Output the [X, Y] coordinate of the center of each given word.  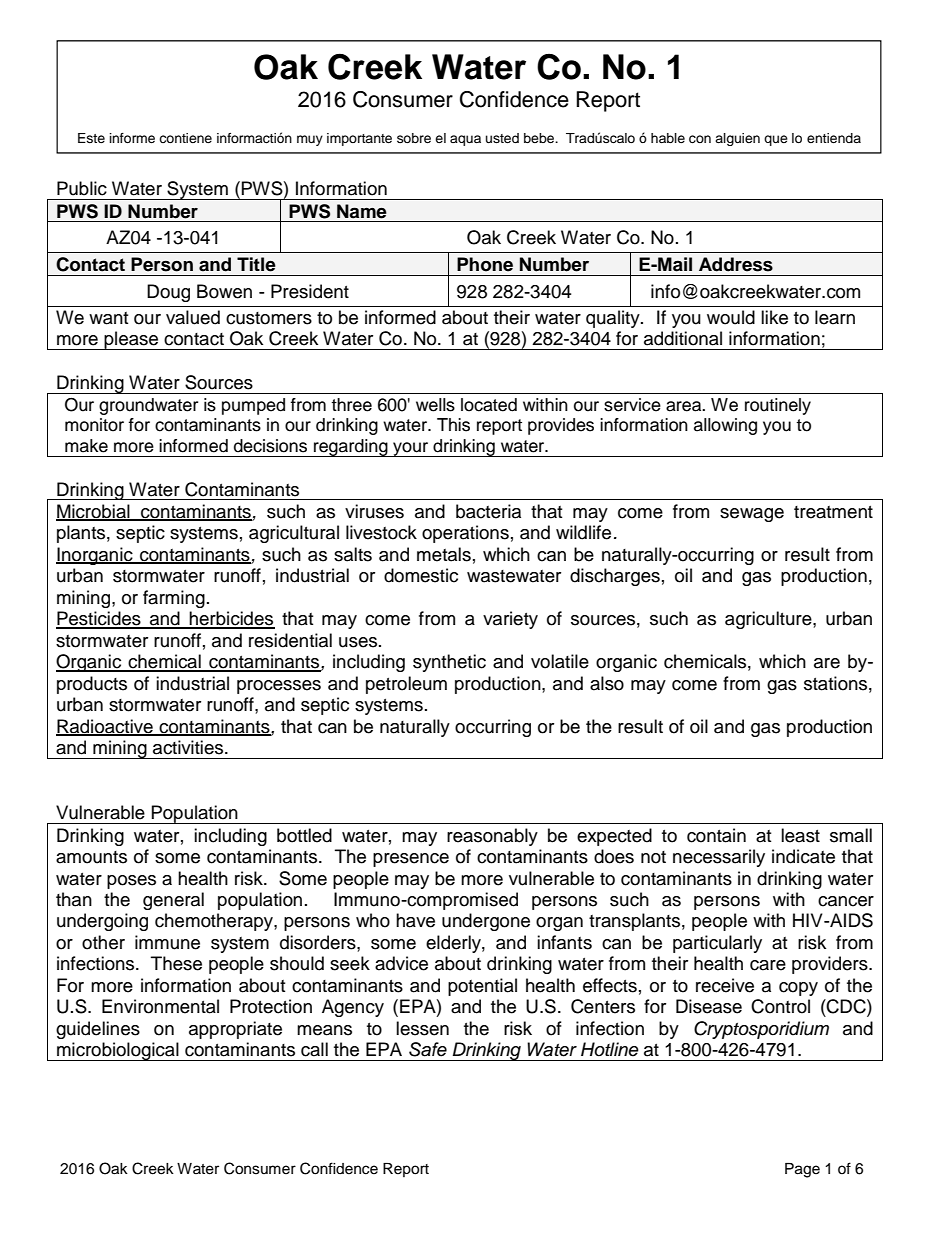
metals [444, 554]
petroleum [406, 685]
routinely [778, 406]
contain [716, 835]
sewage [752, 515]
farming [174, 599]
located [489, 405]
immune [167, 942]
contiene [185, 138]
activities [189, 747]
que [776, 140]
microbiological [118, 1051]
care [768, 965]
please [131, 340]
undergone [486, 922]
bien [467, 153]
